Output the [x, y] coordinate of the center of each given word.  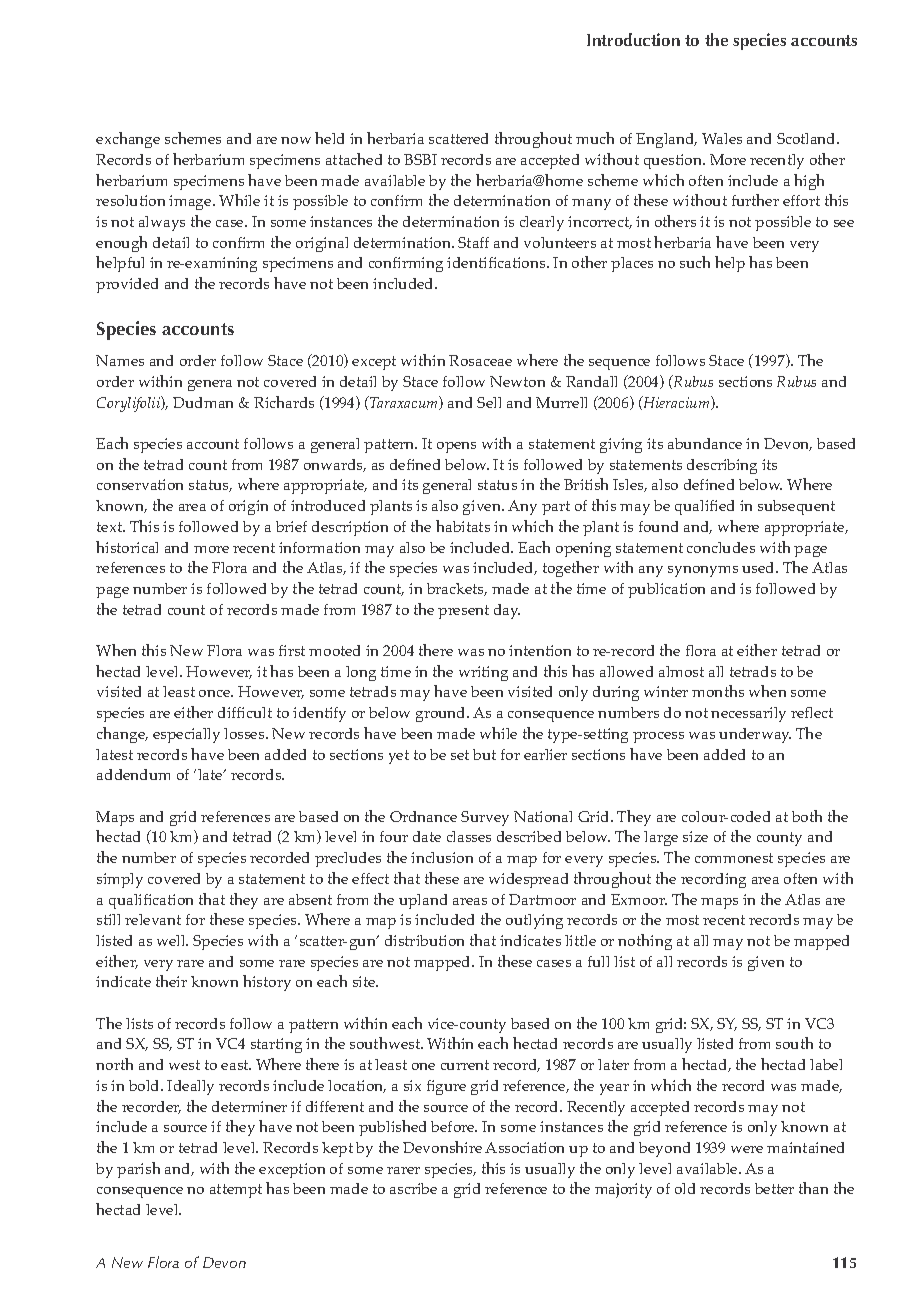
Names [120, 360]
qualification [151, 901]
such [695, 262]
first [292, 650]
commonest [734, 858]
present [463, 612]
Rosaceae [480, 360]
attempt [236, 1191]
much [595, 138]
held [329, 138]
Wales [722, 138]
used [759, 567]
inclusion [442, 857]
